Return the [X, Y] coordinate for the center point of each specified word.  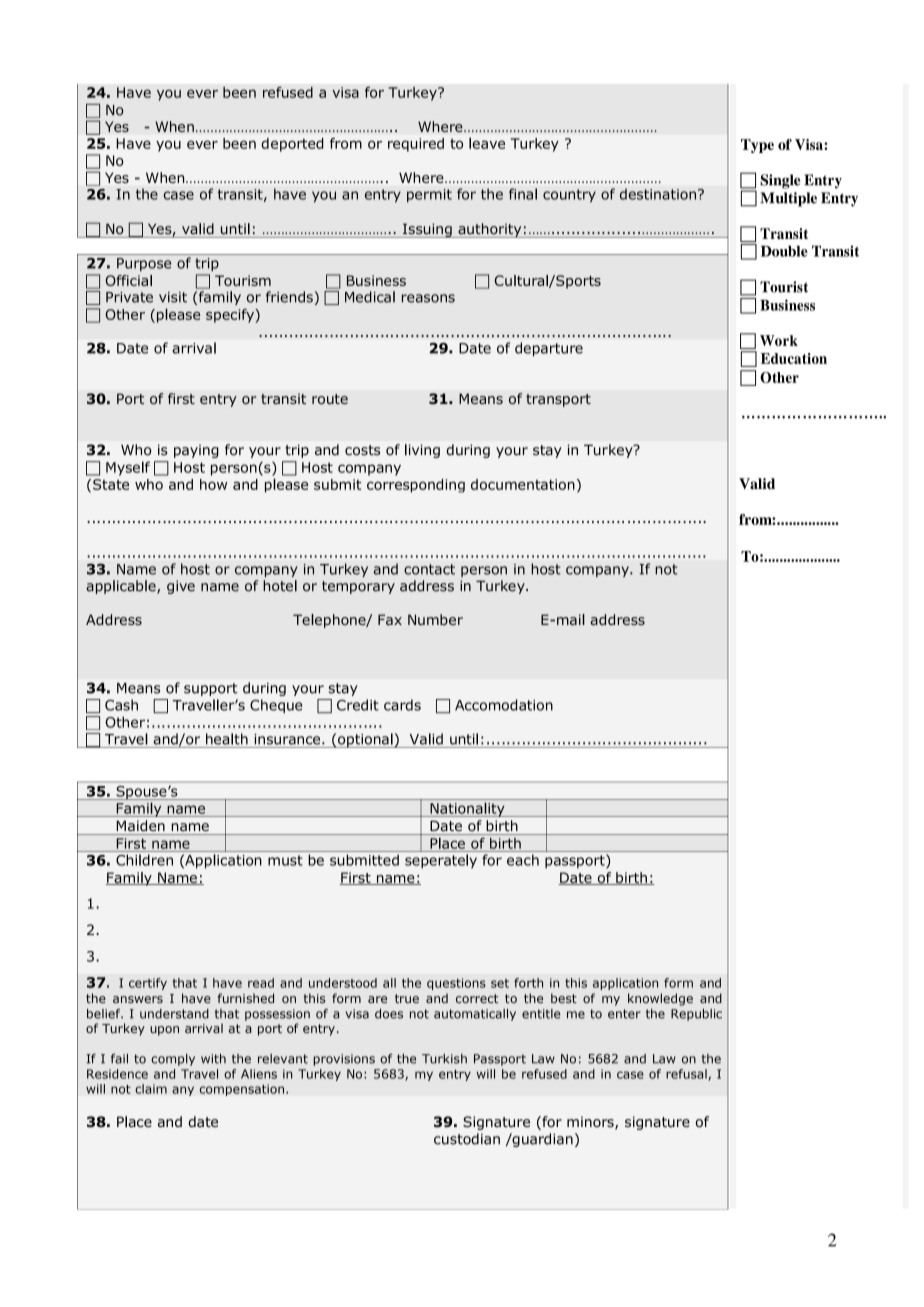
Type [757, 146]
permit [429, 196]
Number [435, 619]
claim [151, 1089]
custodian [467, 1139]
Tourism [243, 280]
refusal [687, 1075]
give [181, 587]
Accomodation [504, 705]
